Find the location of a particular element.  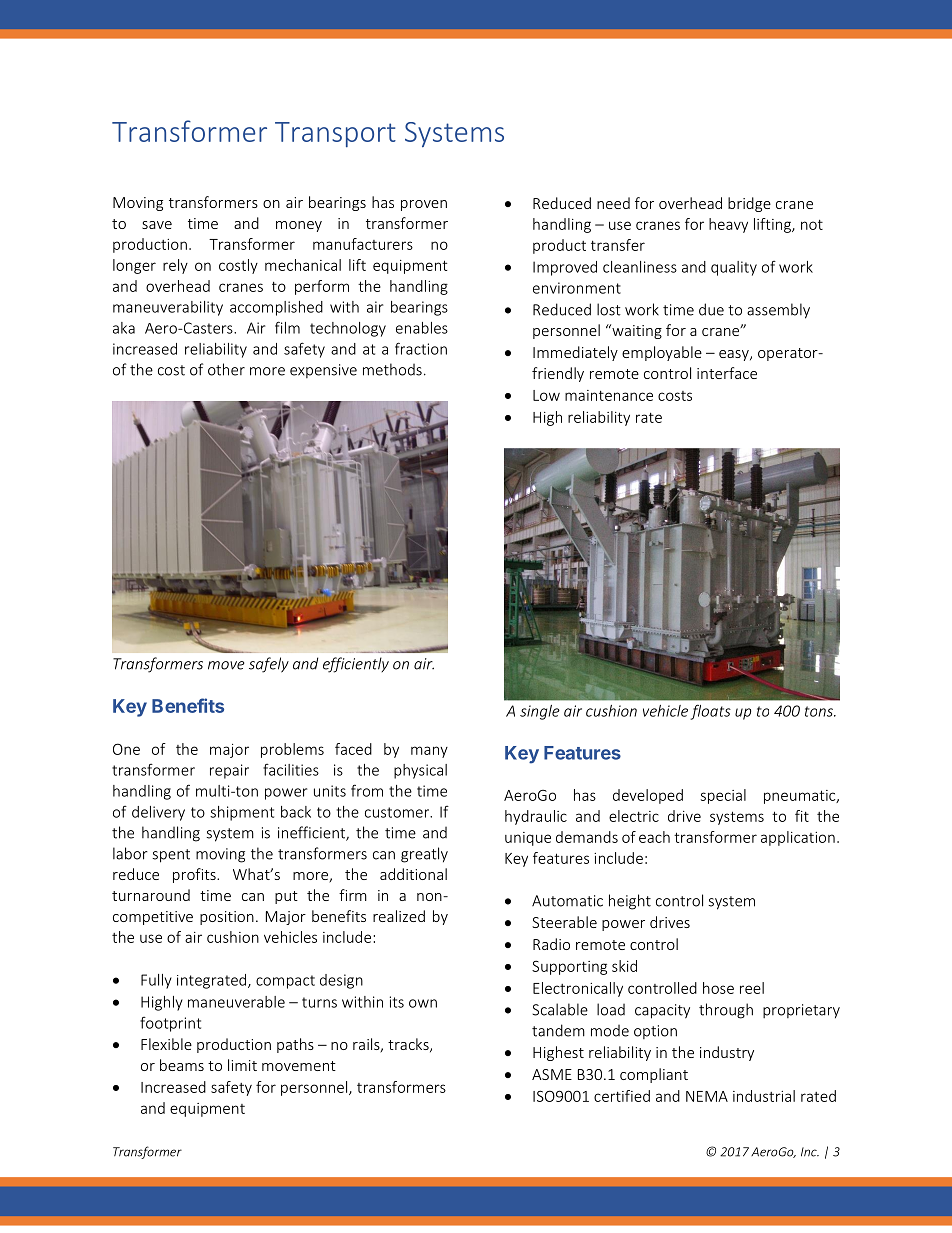

interface is located at coordinates (727, 373).
